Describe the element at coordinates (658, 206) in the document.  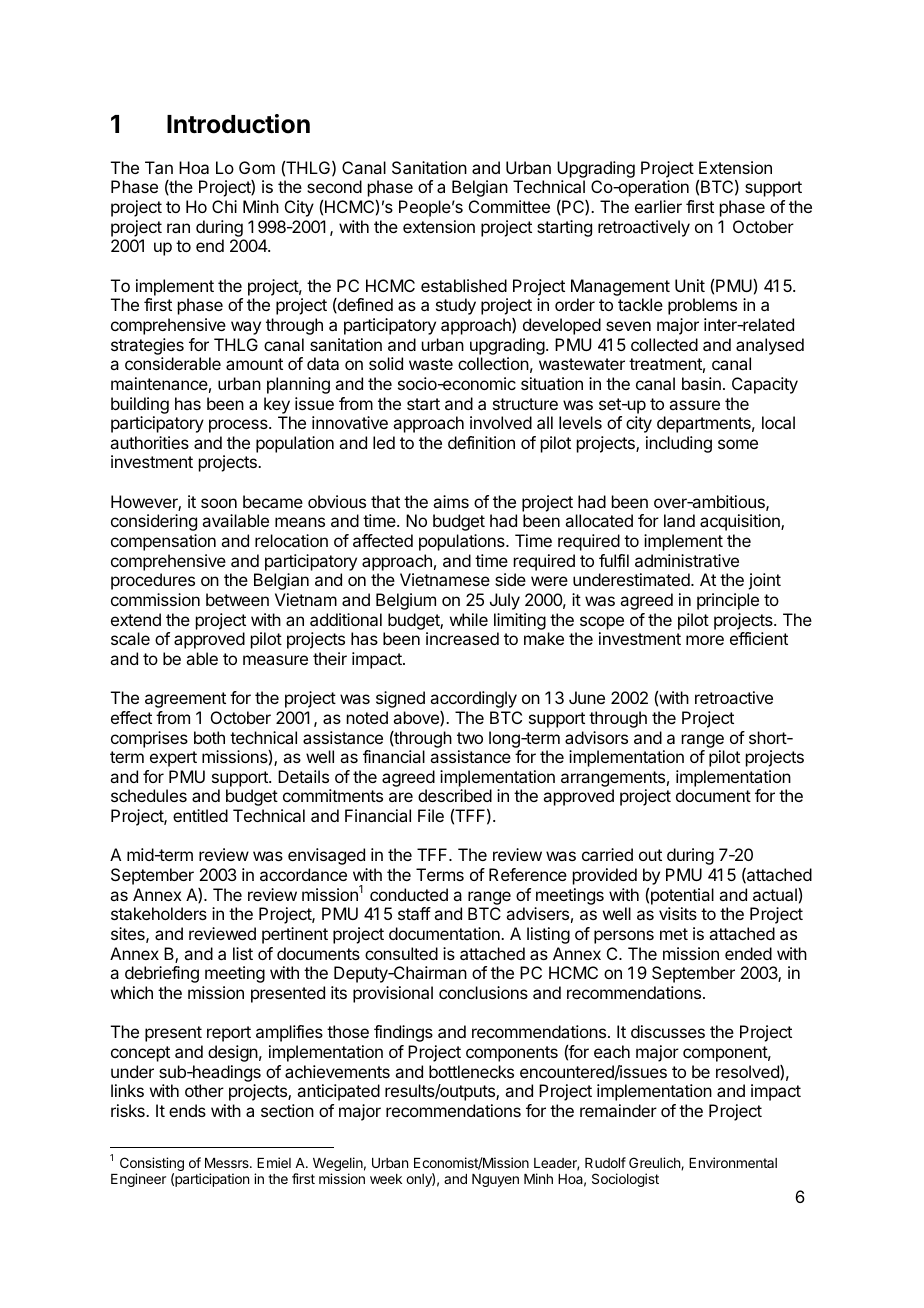
I see `earlier` at that location.
